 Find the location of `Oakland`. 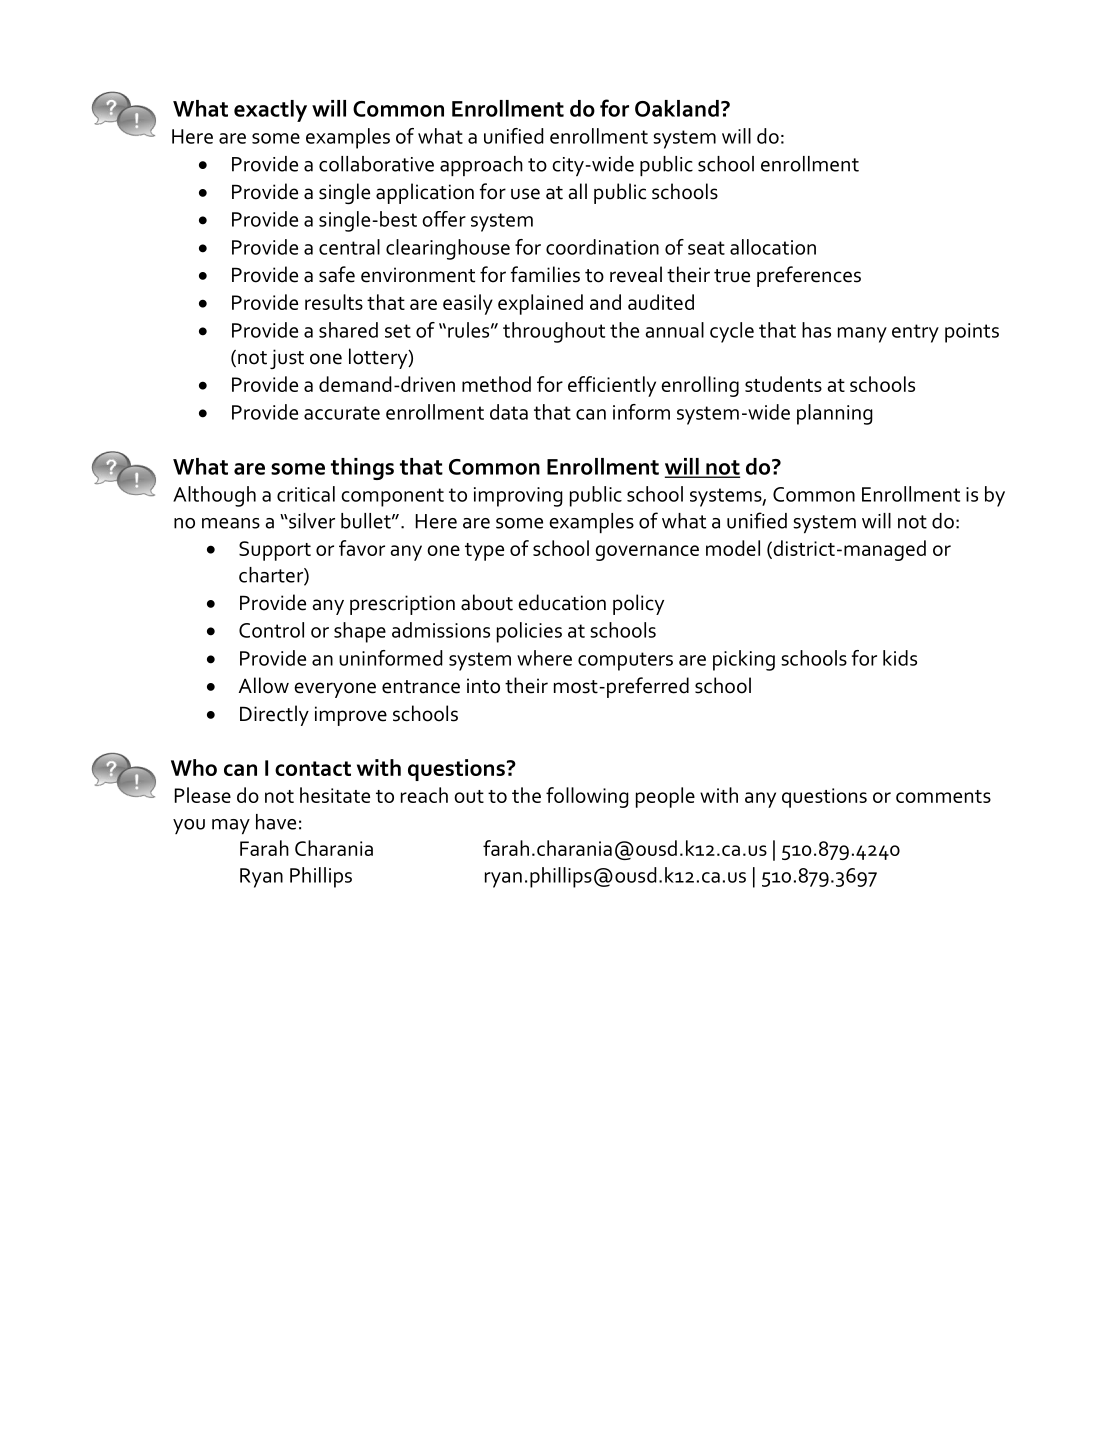

Oakland is located at coordinates (677, 108).
